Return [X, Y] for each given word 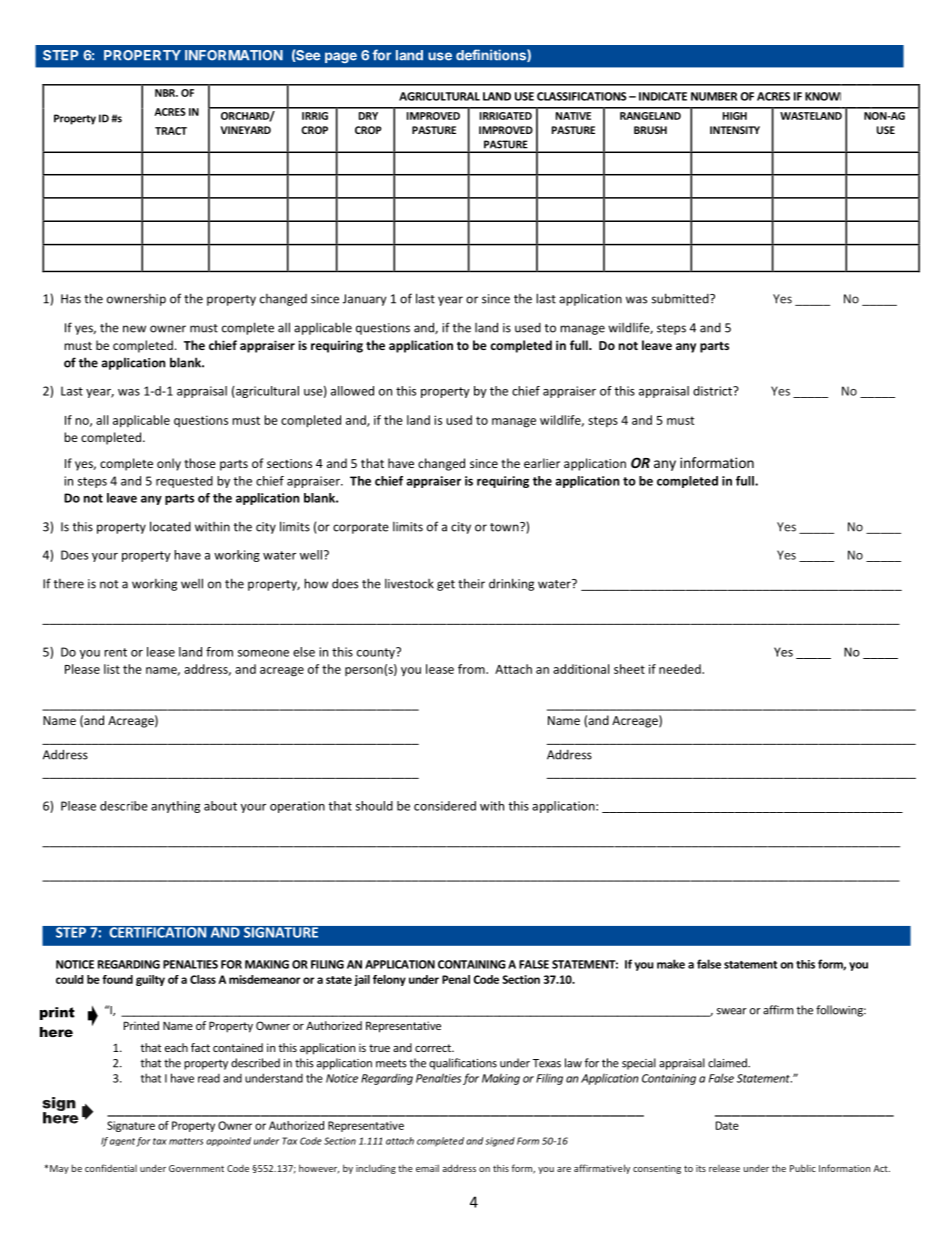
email [427, 1168]
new [134, 329]
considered [445, 806]
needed [681, 669]
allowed [352, 391]
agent [122, 1142]
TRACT [171, 131]
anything [175, 807]
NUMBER [714, 96]
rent [115, 652]
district [713, 391]
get [446, 585]
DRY [368, 116]
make [671, 964]
